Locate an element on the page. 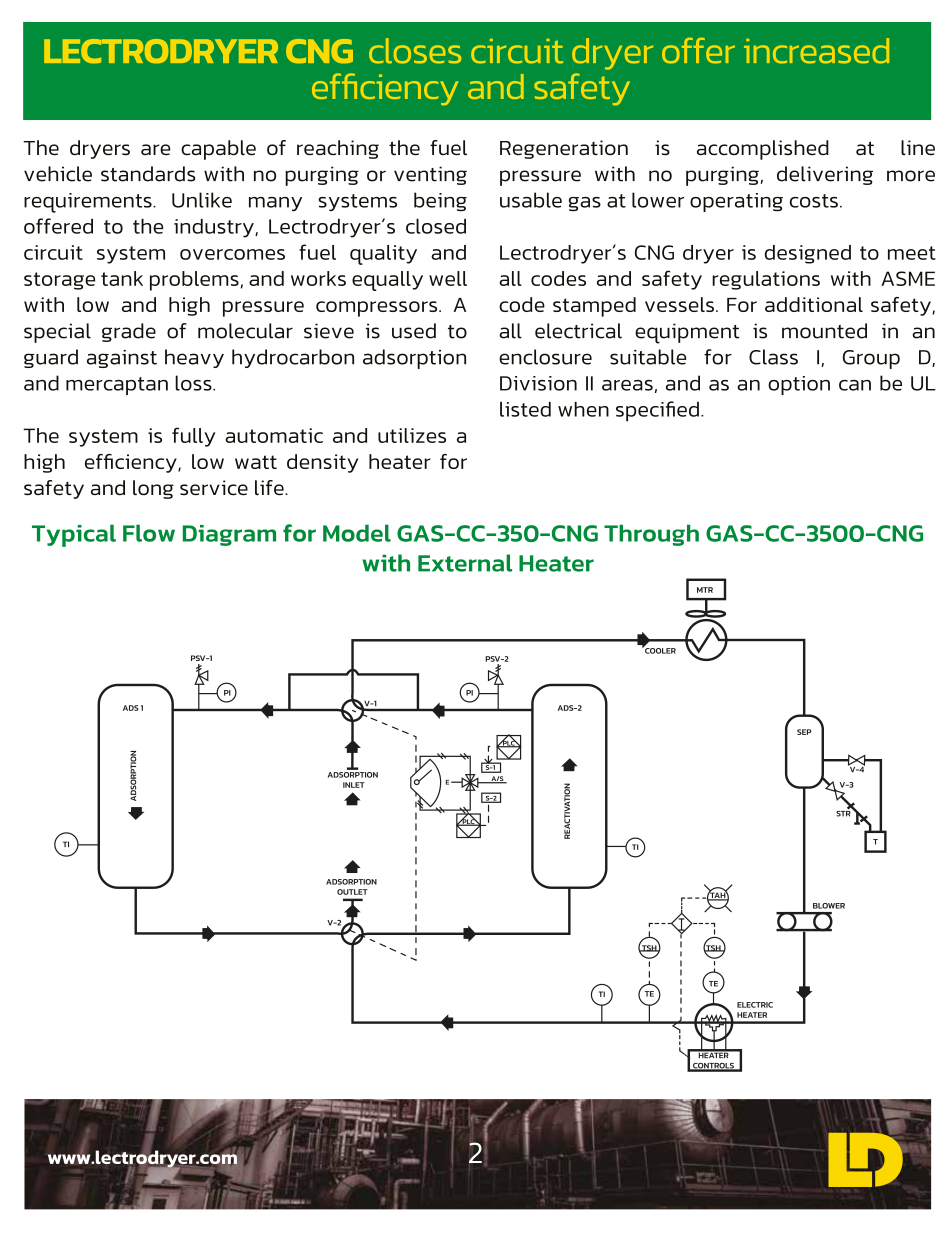 The height and width of the document is (1233, 952). Flow is located at coordinates (149, 533).
